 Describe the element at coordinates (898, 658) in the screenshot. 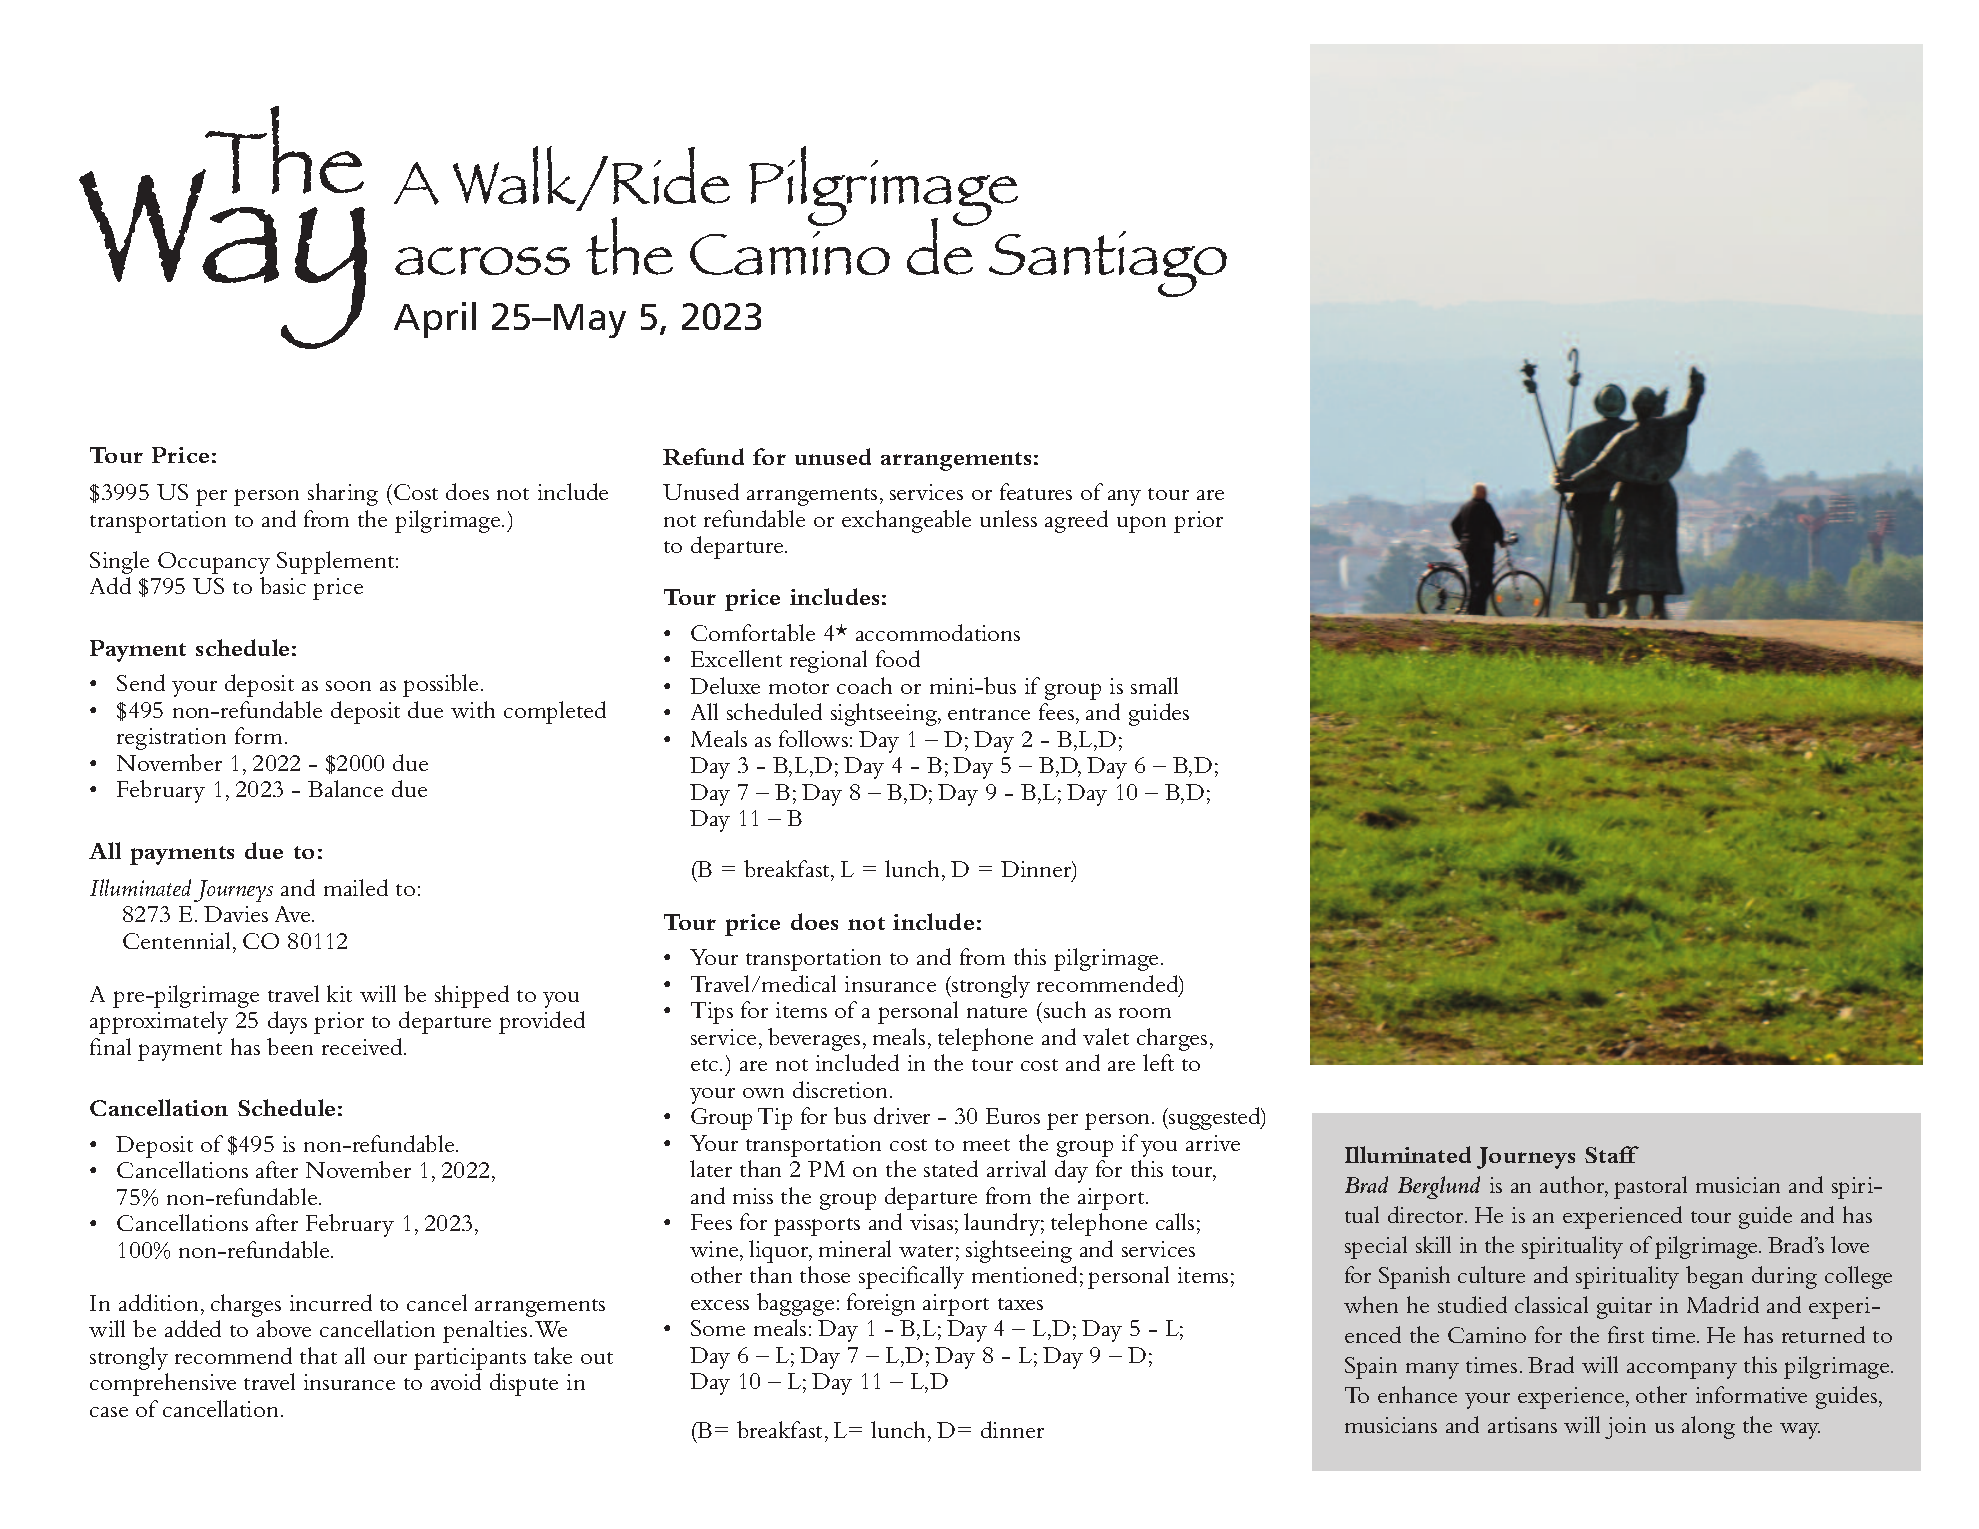

I see `food` at that location.
